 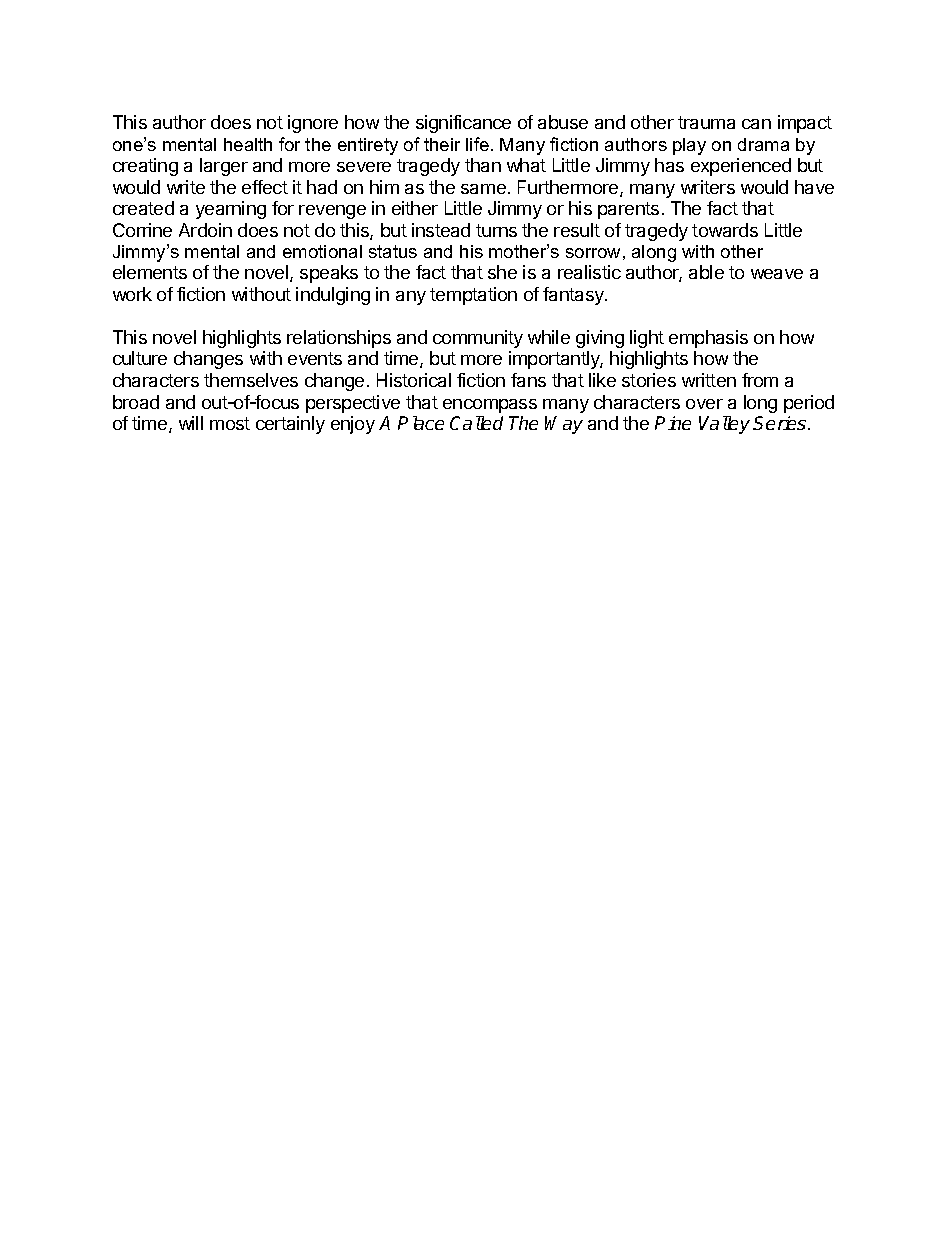 I want to click on Series, so click(x=781, y=423).
